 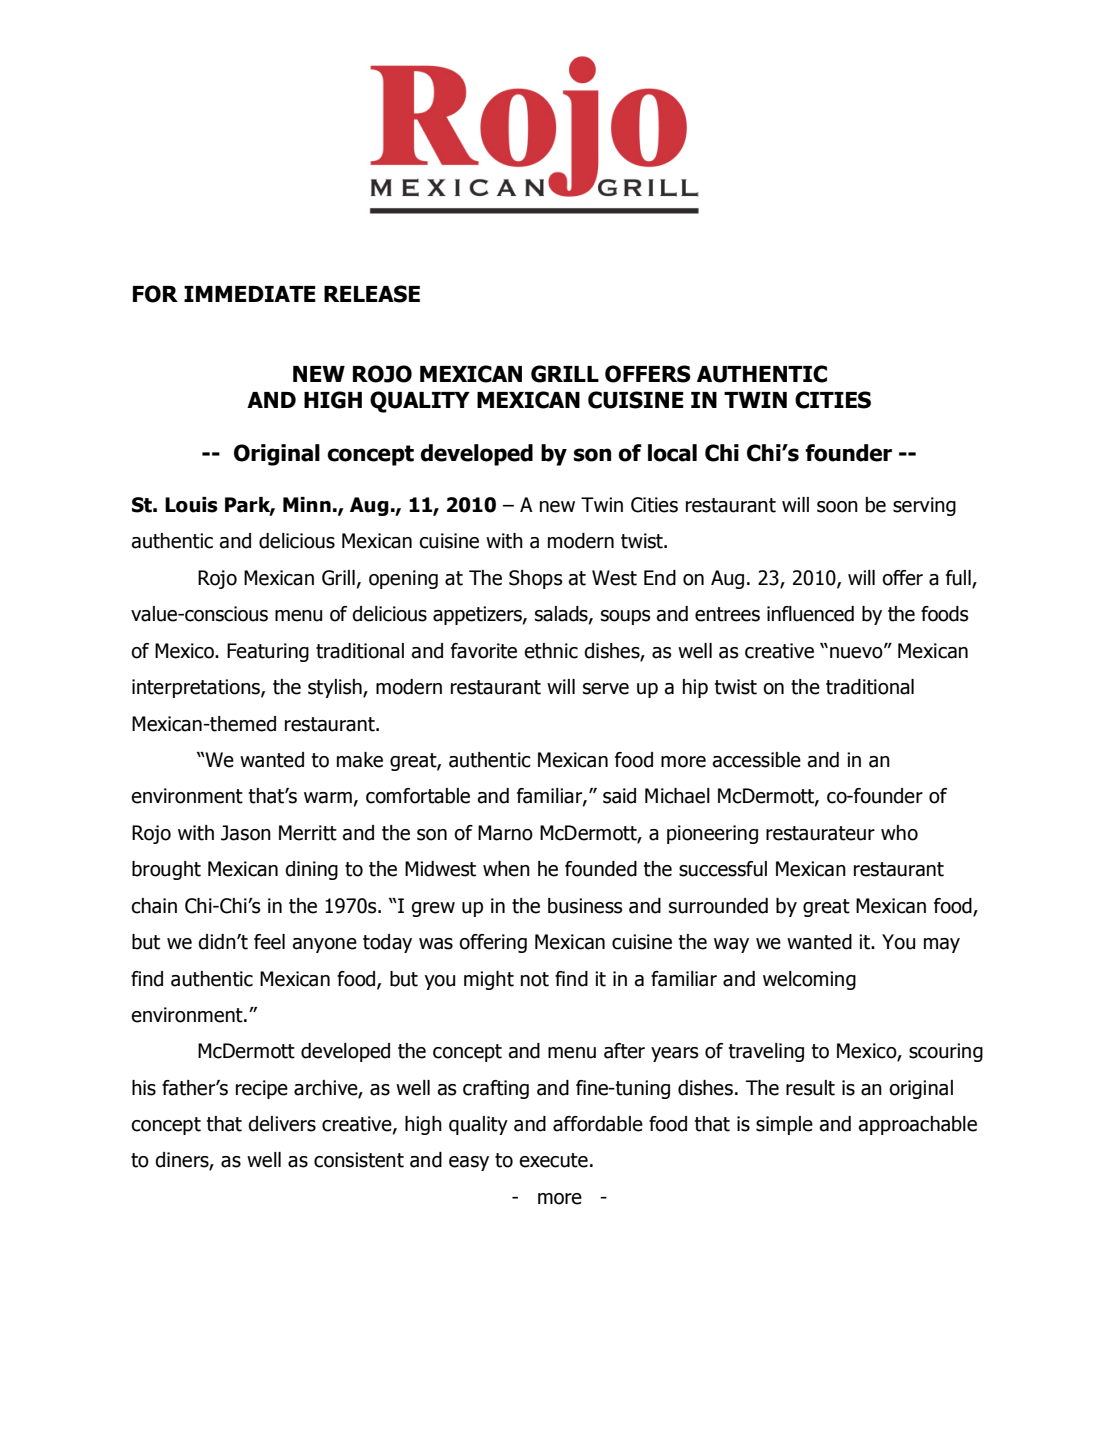 I want to click on Shops, so click(x=536, y=579).
